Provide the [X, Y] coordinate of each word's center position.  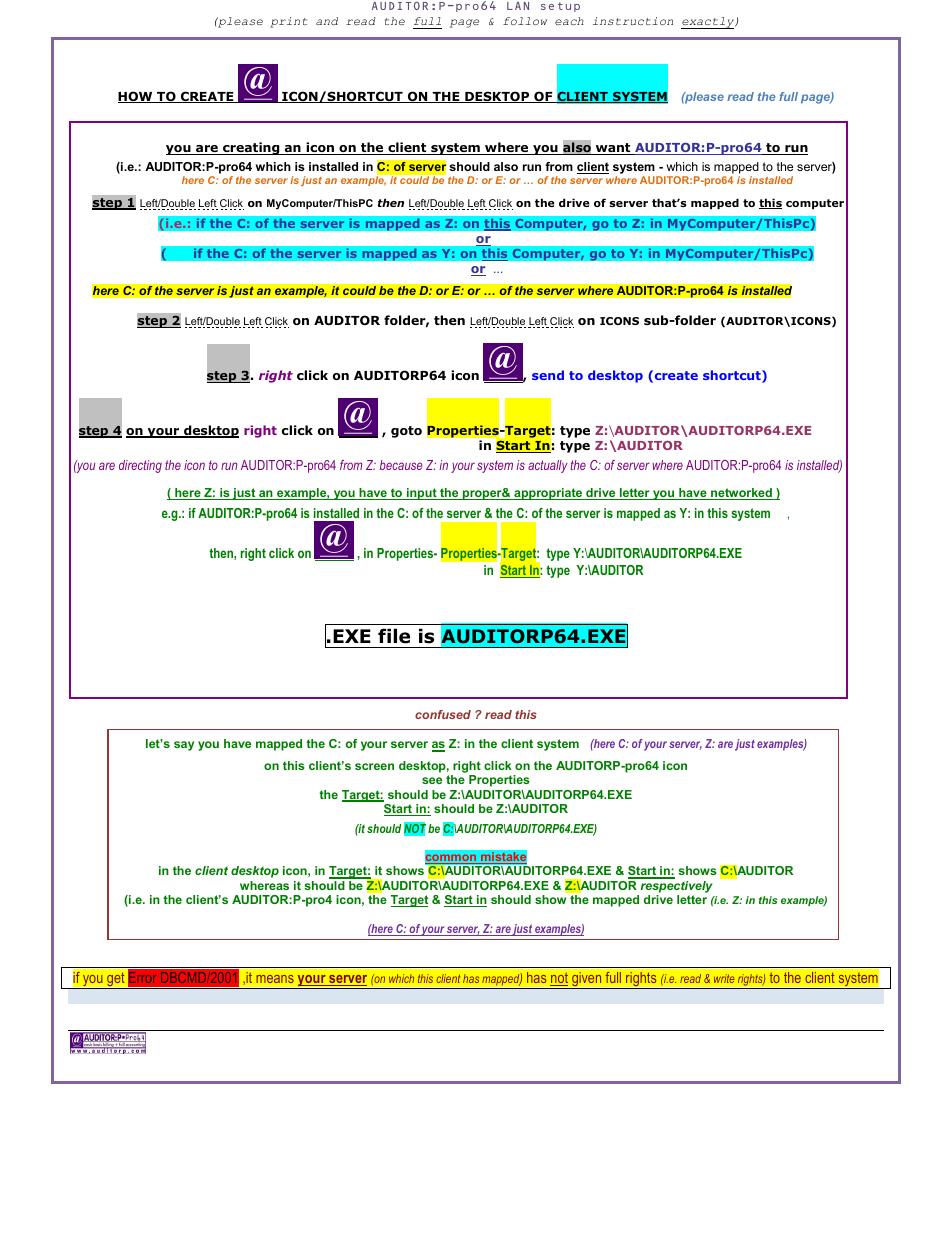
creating [251, 148]
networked [741, 494]
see [432, 780]
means [275, 979]
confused [443, 714]
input [422, 494]
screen [374, 766]
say [184, 746]
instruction [633, 21]
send [548, 375]
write [724, 978]
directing [140, 466]
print [288, 22]
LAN [518, 6]
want [613, 149]
